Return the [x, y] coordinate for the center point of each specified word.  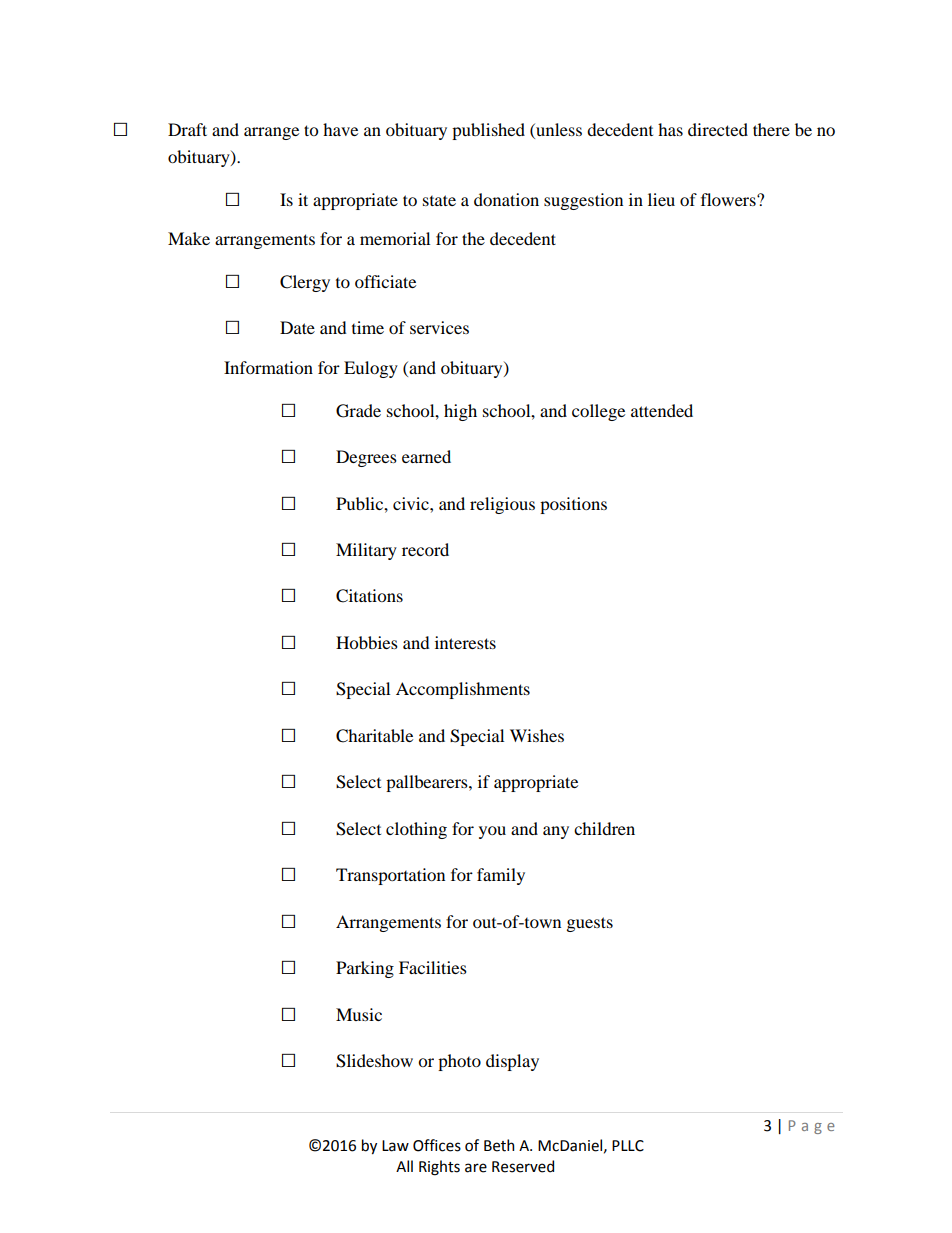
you [492, 832]
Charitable [374, 736]
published [488, 131]
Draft [187, 129]
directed [718, 129]
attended [662, 410]
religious [502, 505]
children [604, 828]
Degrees [366, 458]
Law [395, 1146]
